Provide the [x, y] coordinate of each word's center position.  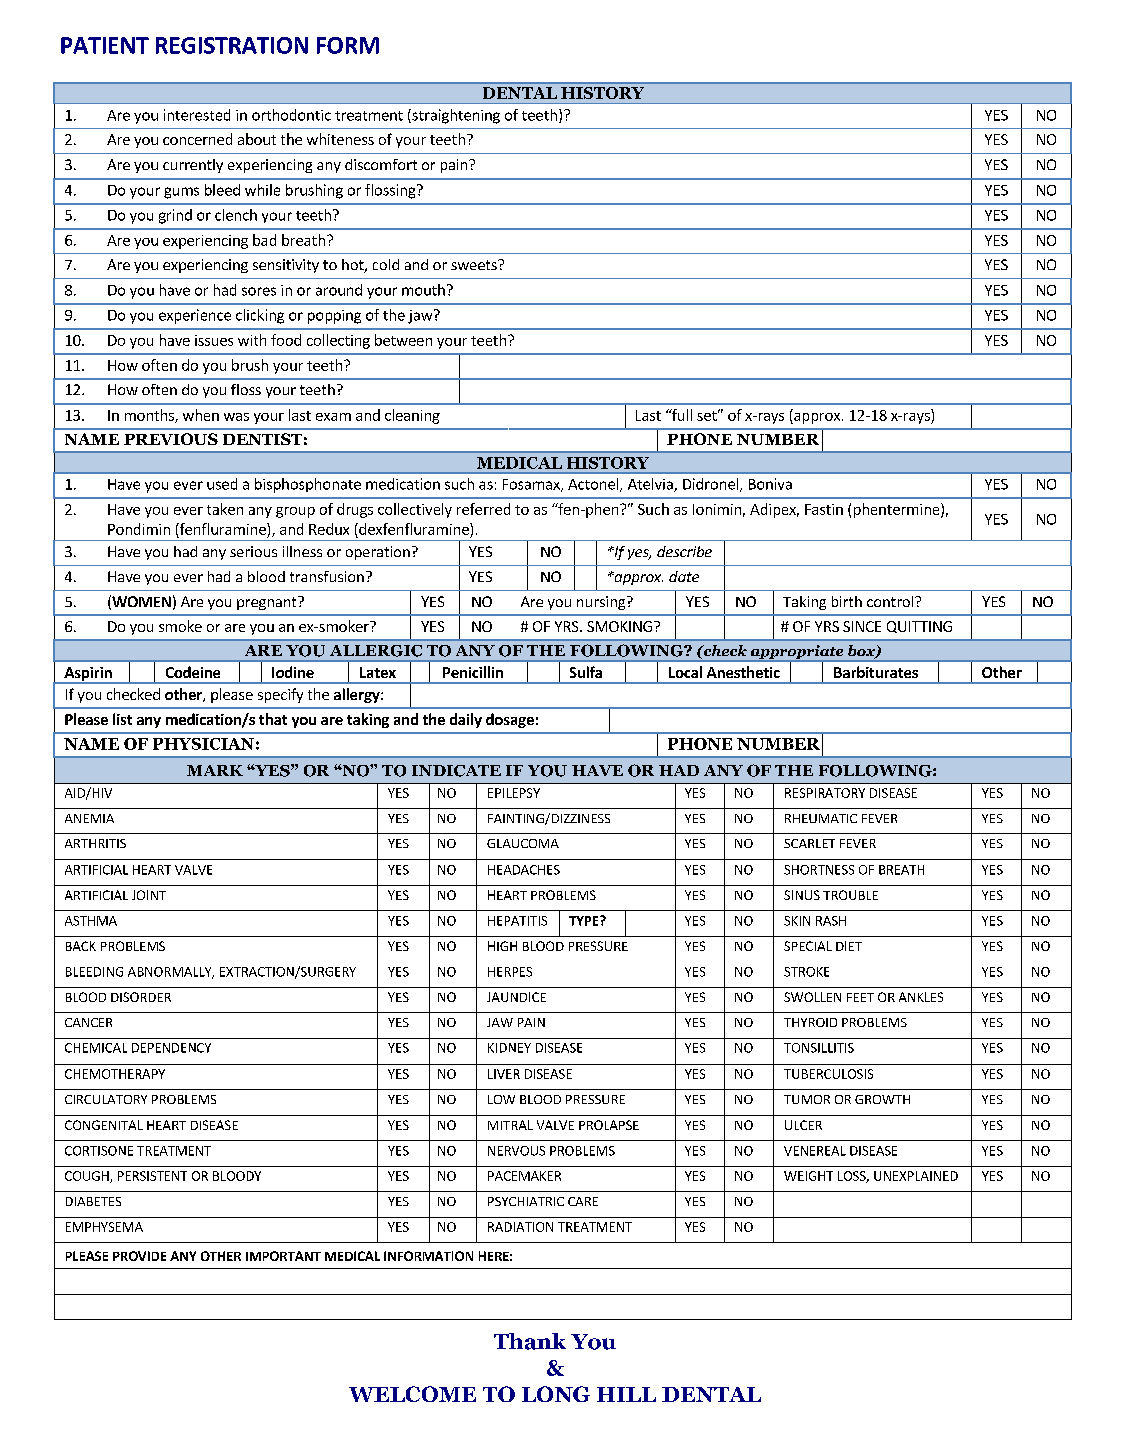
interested [197, 115]
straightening [455, 116]
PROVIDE [139, 1256]
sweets [475, 265]
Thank [530, 1341]
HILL [626, 1394]
